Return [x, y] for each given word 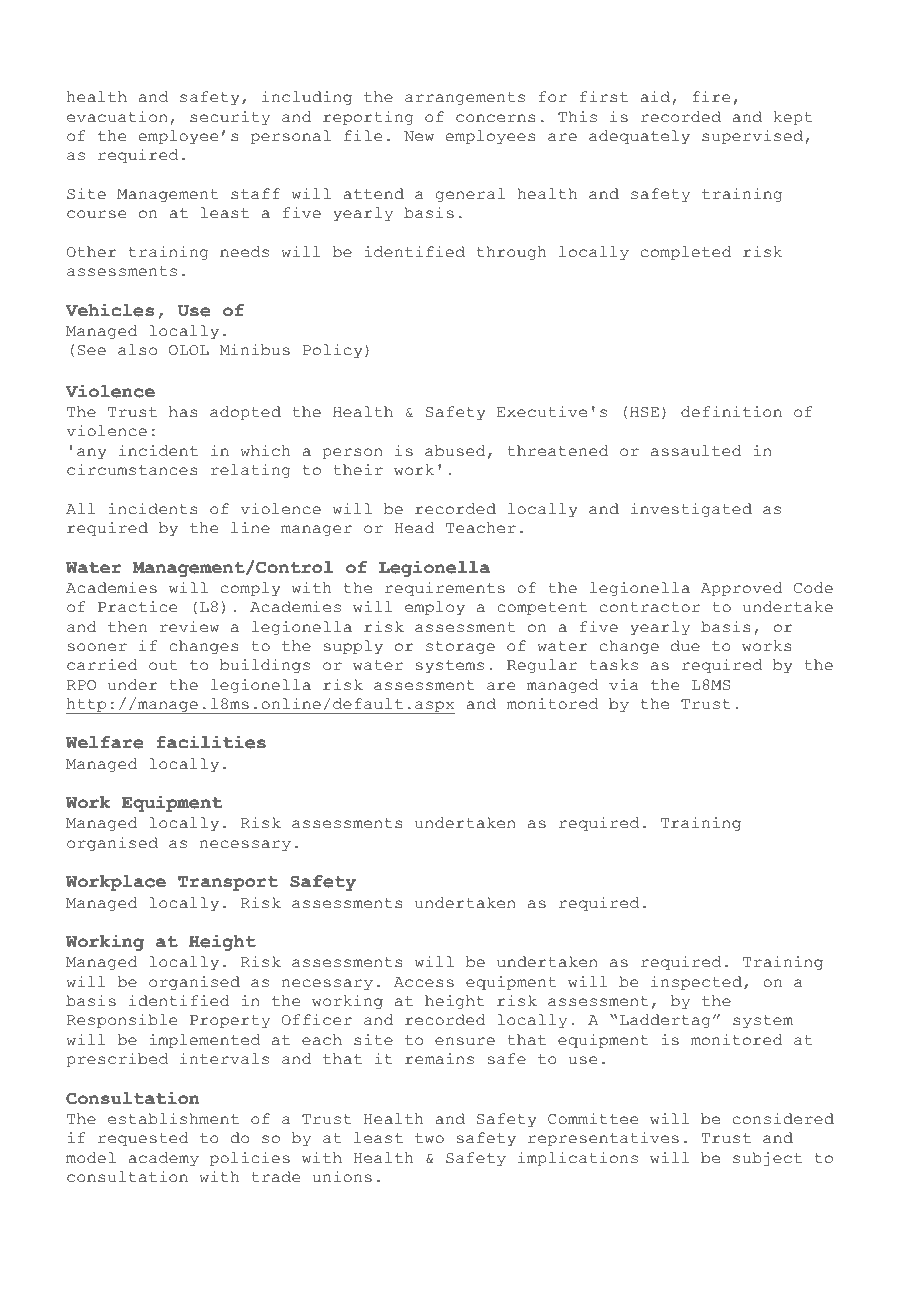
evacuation [117, 117]
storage [460, 648]
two [429, 1138]
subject [767, 1159]
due [685, 646]
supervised [752, 137]
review [189, 627]
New [419, 136]
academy [164, 1159]
